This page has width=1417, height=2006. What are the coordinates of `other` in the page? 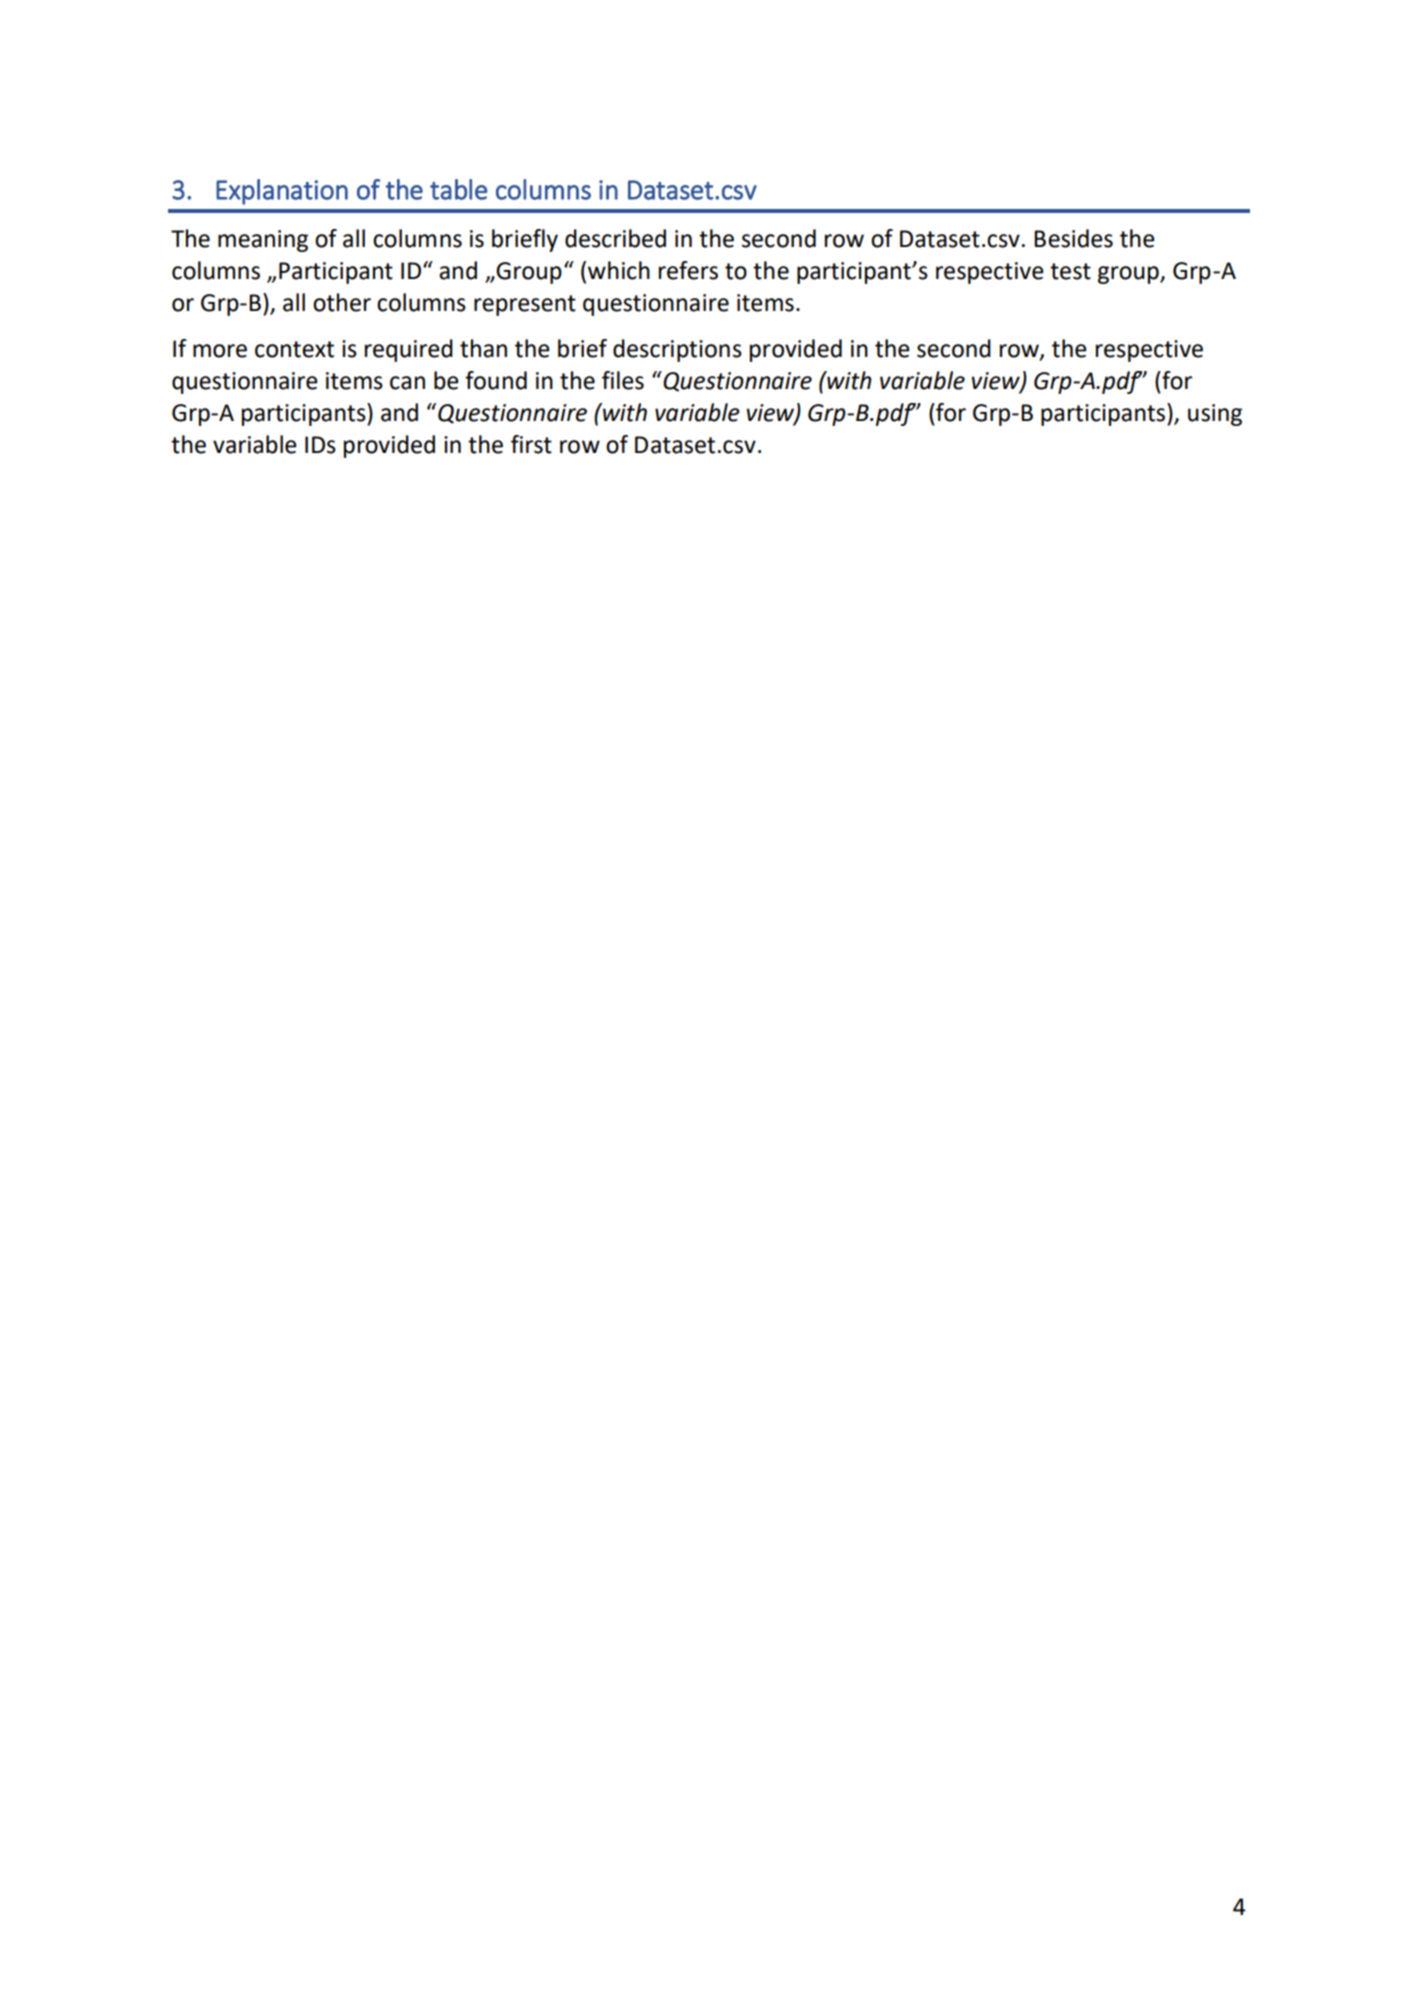 It's located at (342, 302).
